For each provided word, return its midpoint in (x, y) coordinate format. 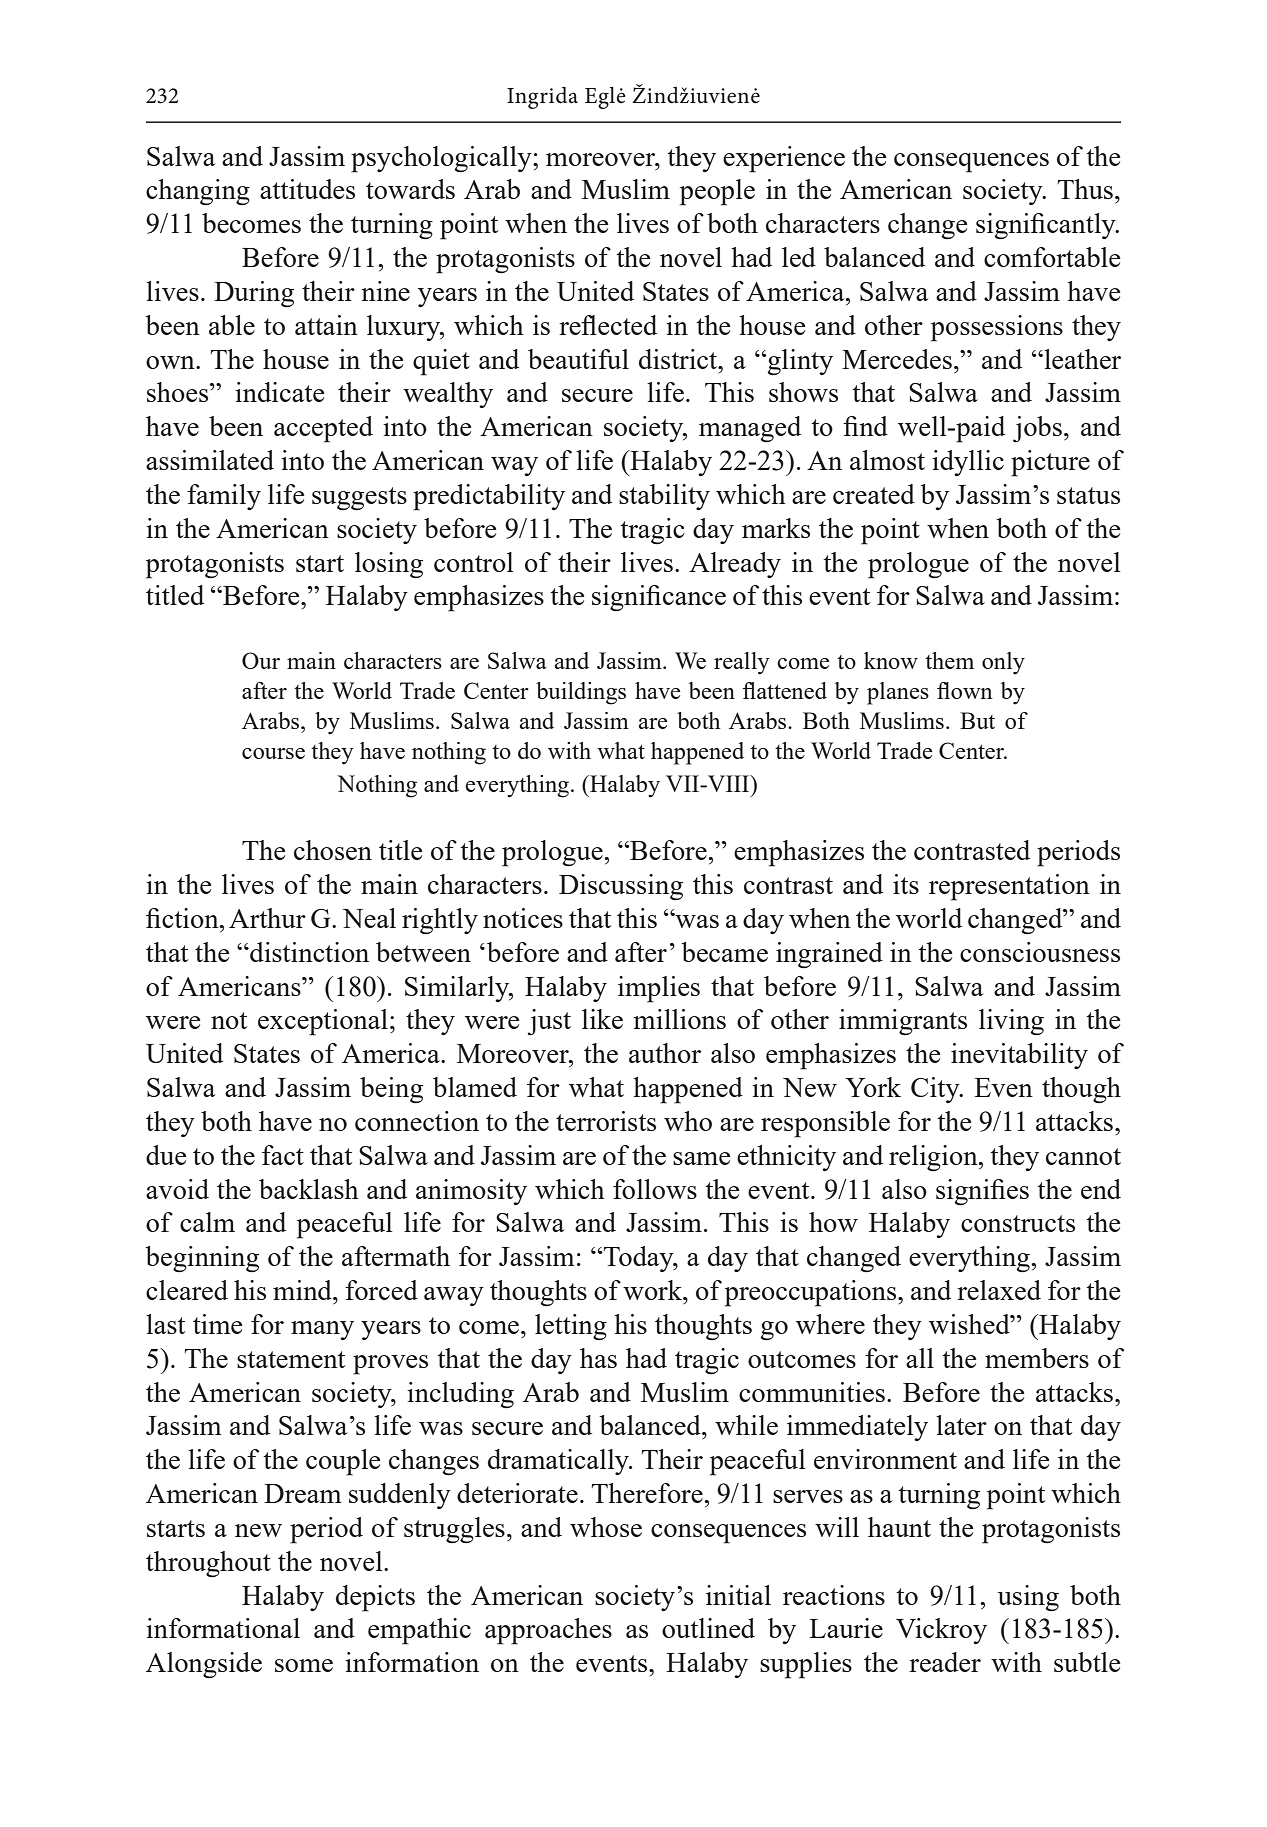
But (977, 720)
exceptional (323, 1022)
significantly (1047, 226)
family (224, 497)
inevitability (1019, 1056)
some (304, 1665)
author (665, 1053)
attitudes (307, 189)
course (273, 753)
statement (291, 1359)
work (654, 1290)
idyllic (968, 463)
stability (664, 497)
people (717, 192)
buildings (581, 693)
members (1037, 1358)
